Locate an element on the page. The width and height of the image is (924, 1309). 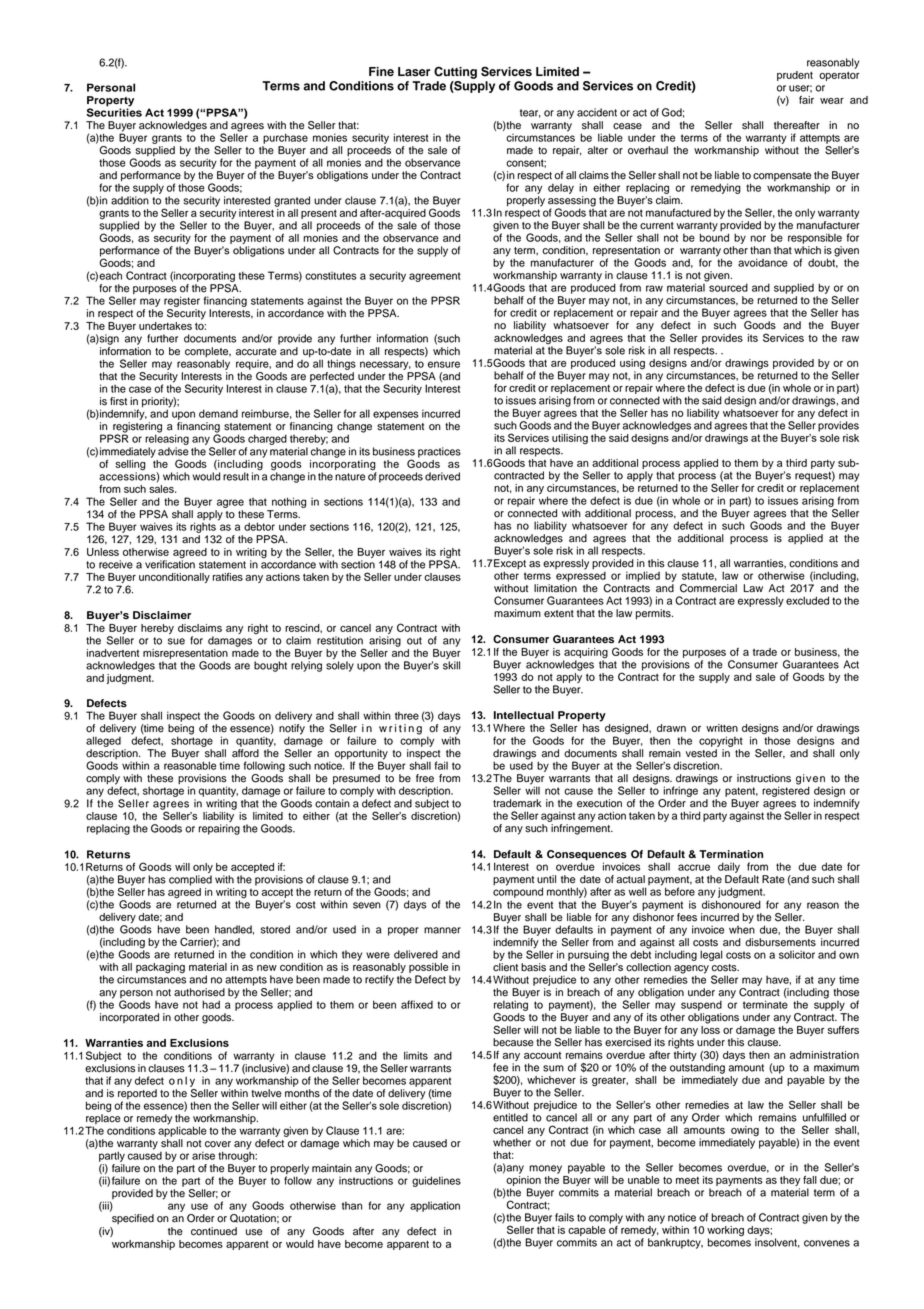
Securities is located at coordinates (114, 111).
